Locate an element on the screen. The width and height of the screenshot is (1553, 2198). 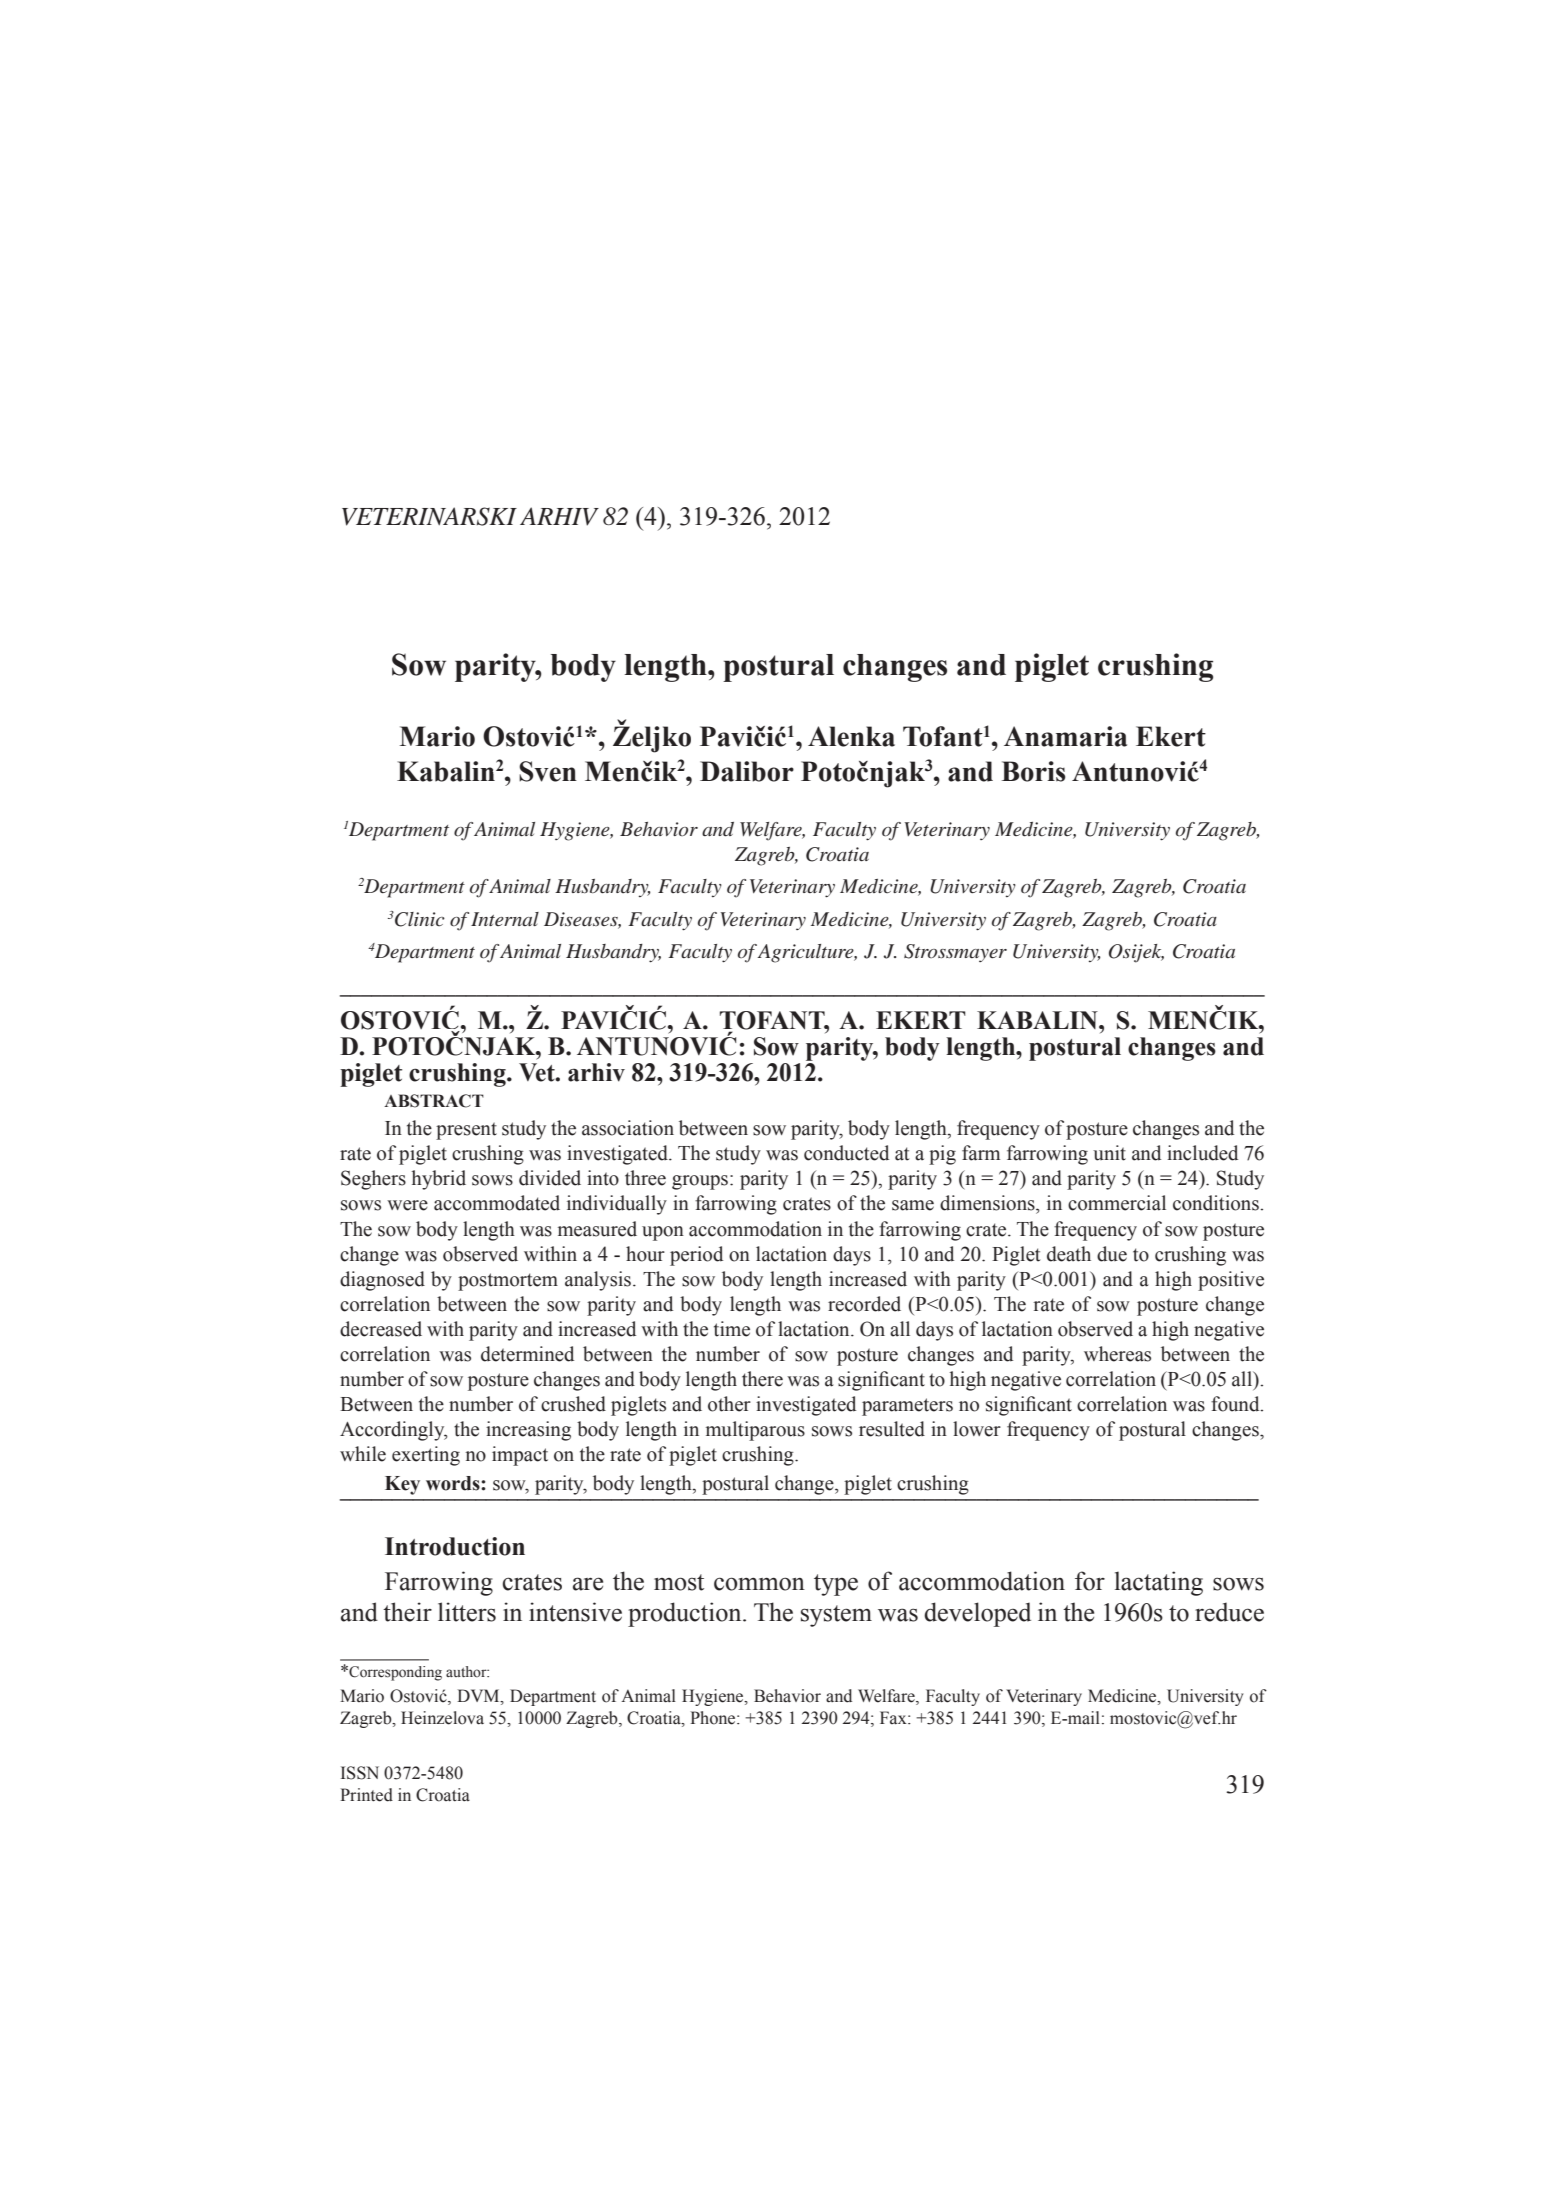
conducted is located at coordinates (846, 1153).
